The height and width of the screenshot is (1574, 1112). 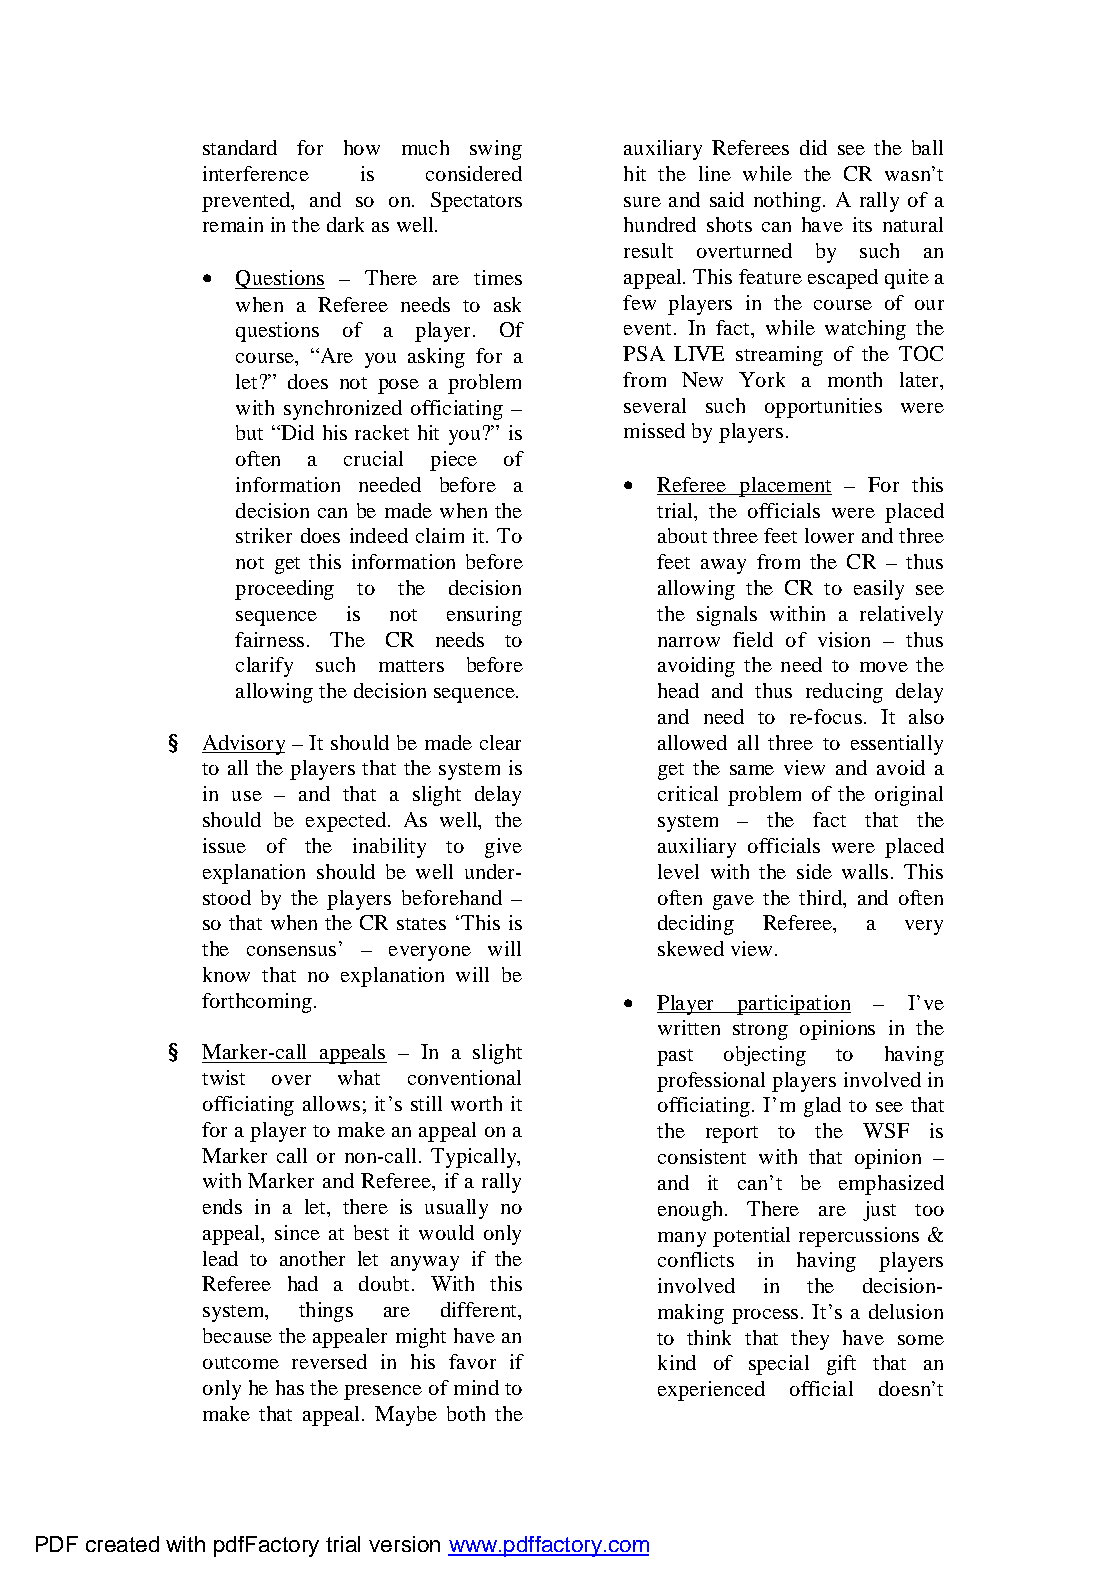 I want to click on vision, so click(x=844, y=639).
